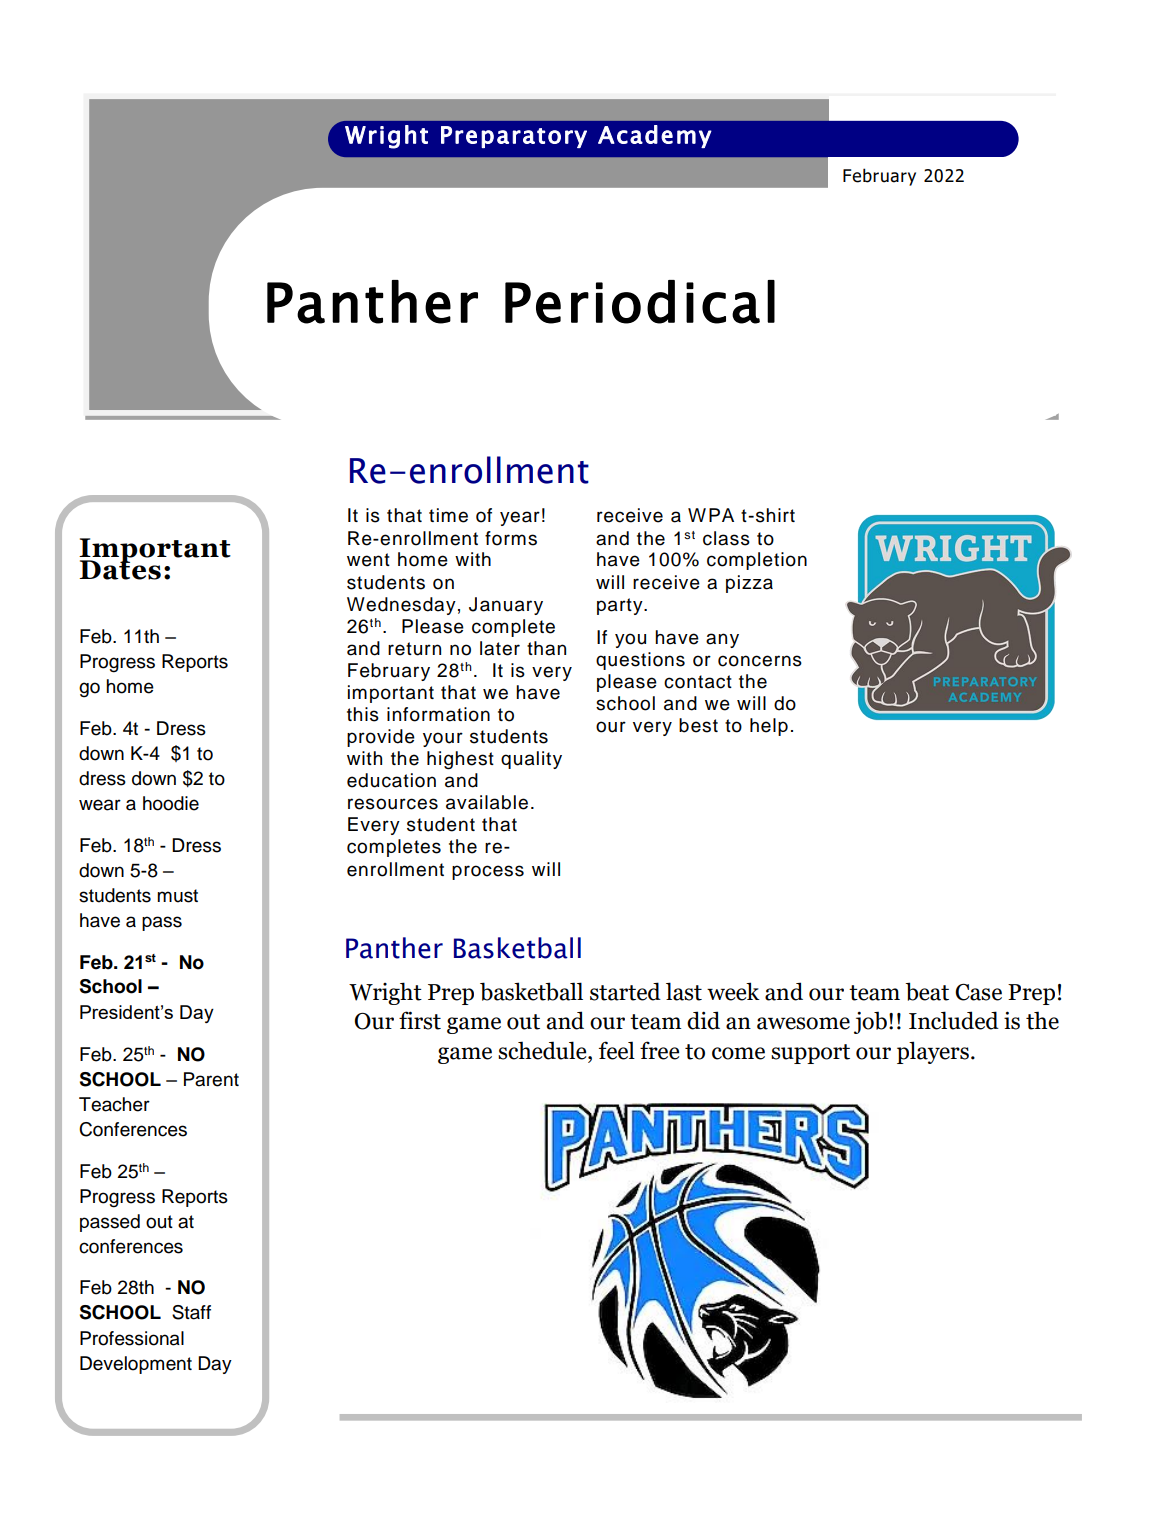 The height and width of the page is (1520, 1174). Describe the element at coordinates (726, 538) in the page. I see `class` at that location.
